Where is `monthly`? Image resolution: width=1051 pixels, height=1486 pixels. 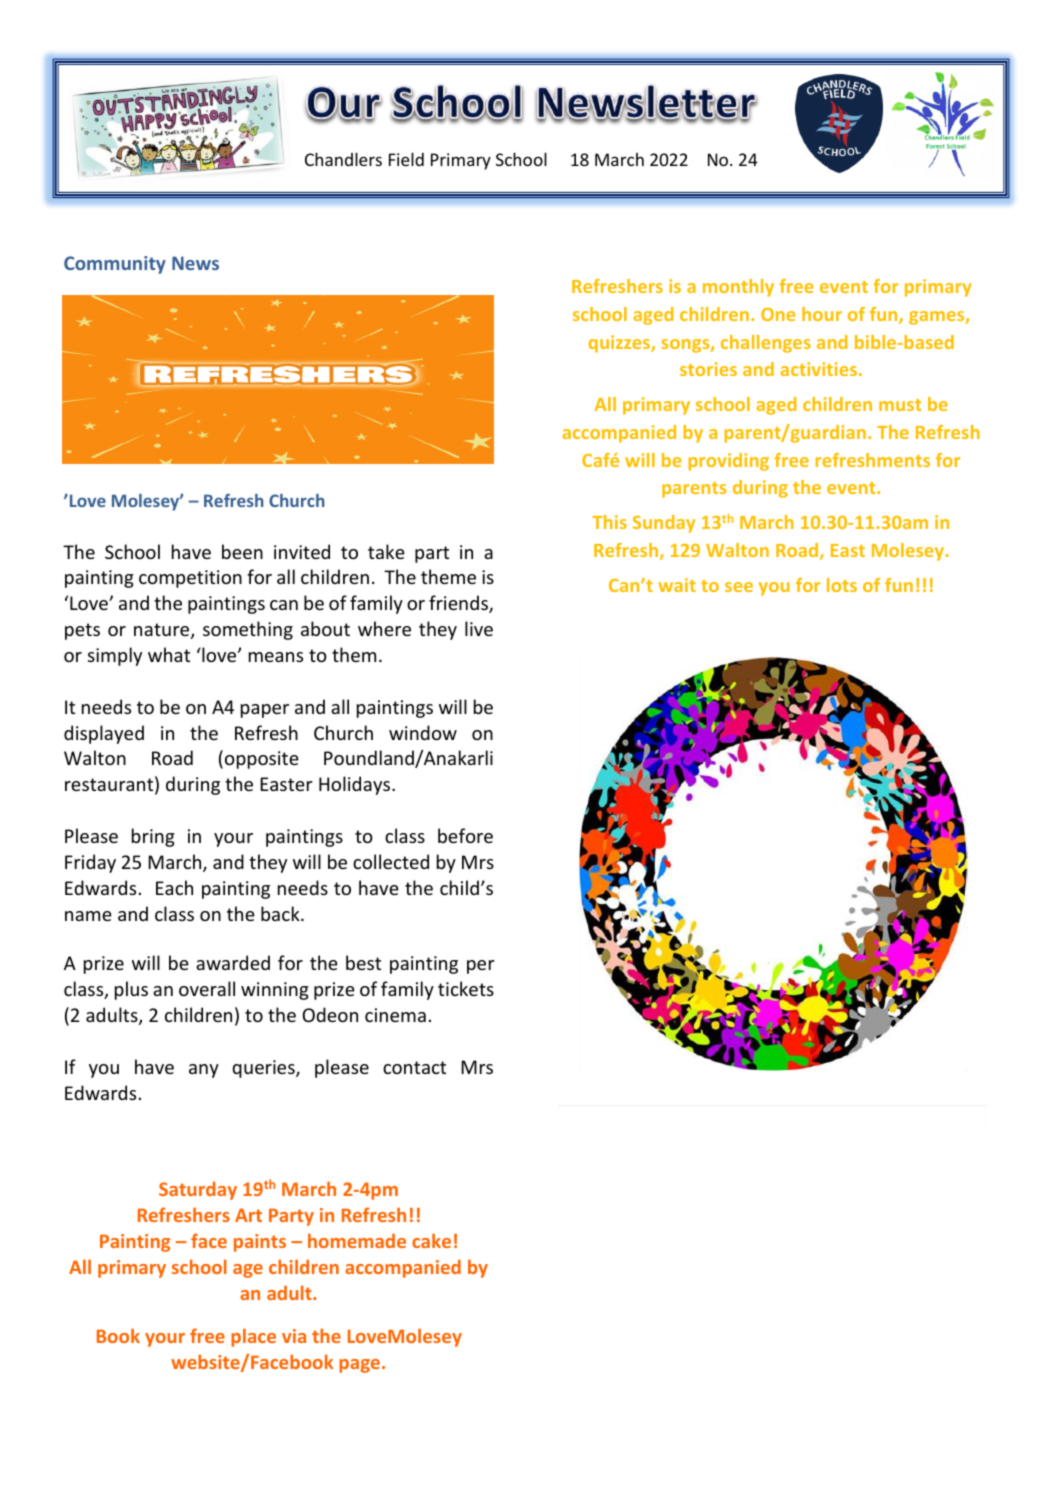
monthly is located at coordinates (738, 288).
